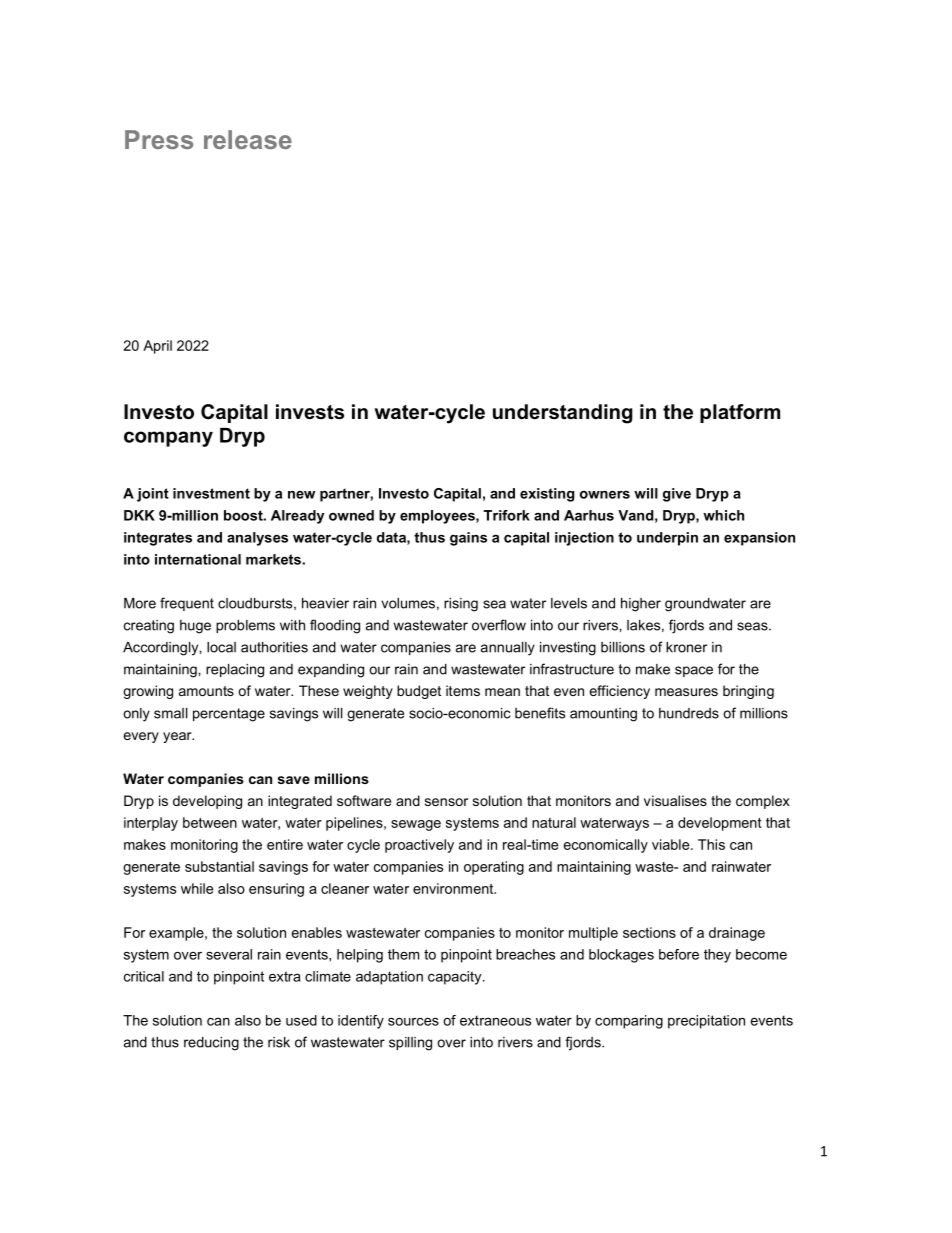 This screenshot has width=952, height=1233. I want to click on reducing, so click(211, 1044).
